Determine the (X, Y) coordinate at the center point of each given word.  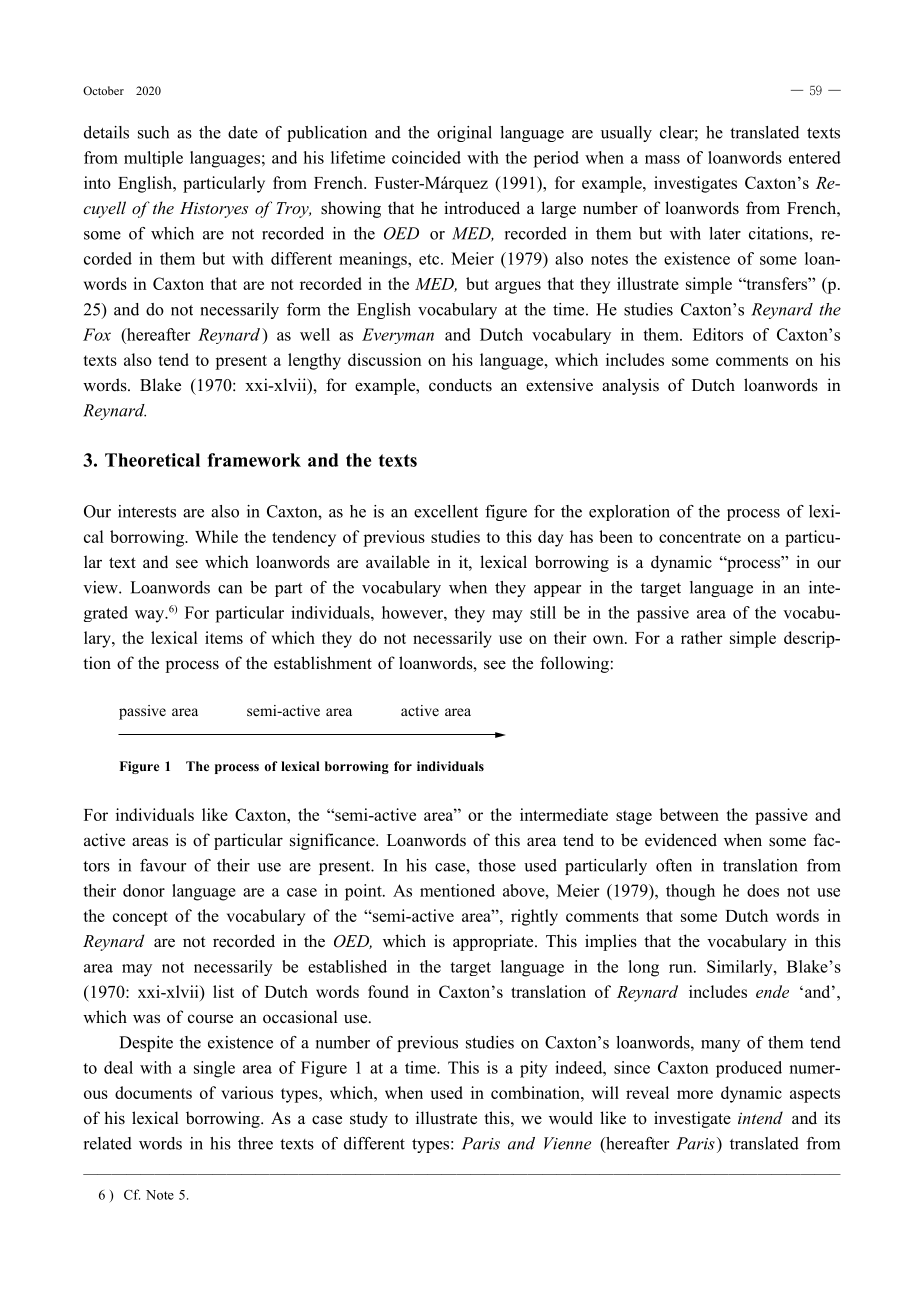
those (497, 865)
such (153, 132)
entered (815, 157)
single (214, 1069)
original (464, 134)
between (689, 814)
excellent (446, 511)
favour (163, 865)
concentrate (700, 537)
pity (534, 1069)
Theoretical (152, 460)
